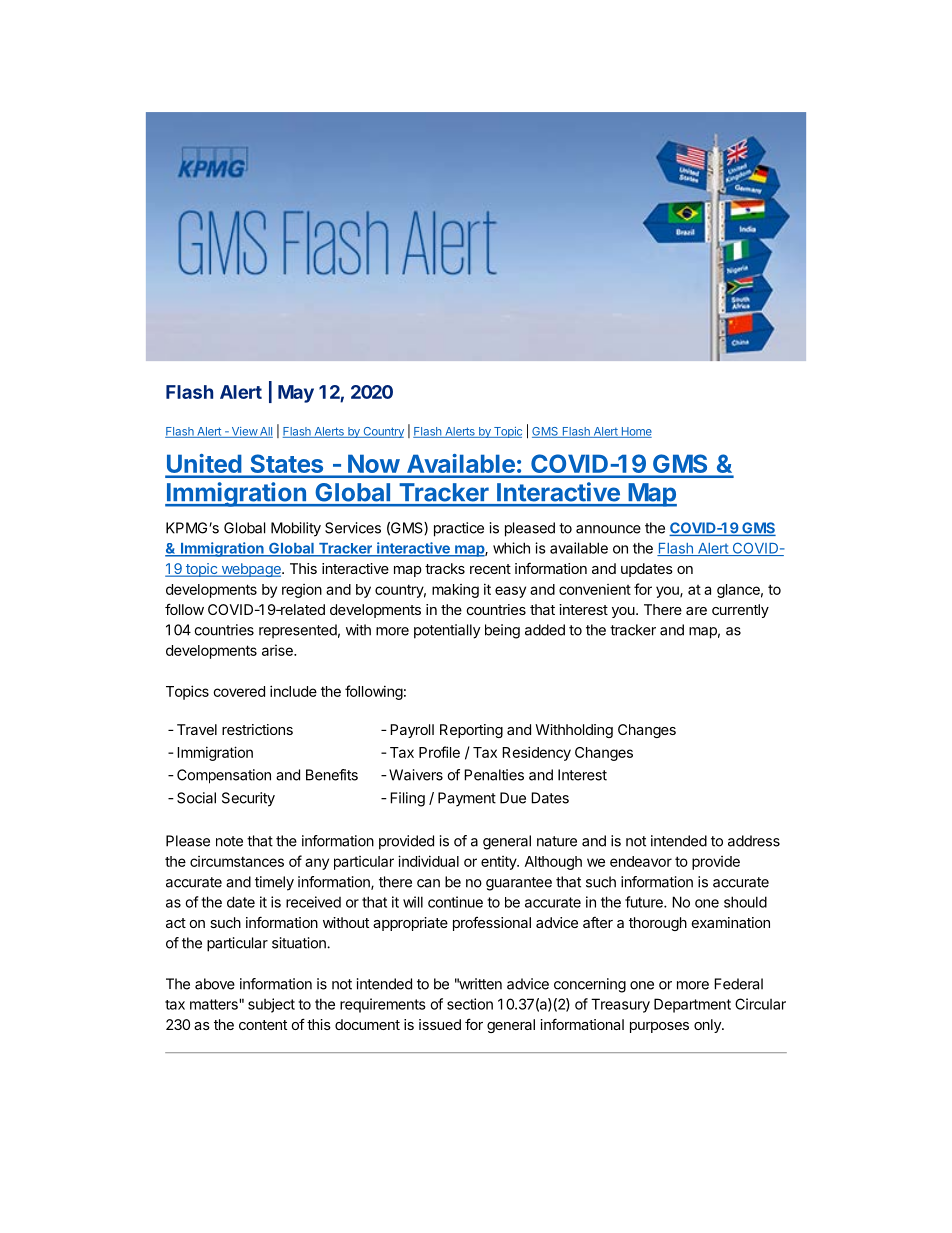  What do you see at coordinates (754, 841) in the document?
I see `address` at bounding box center [754, 841].
